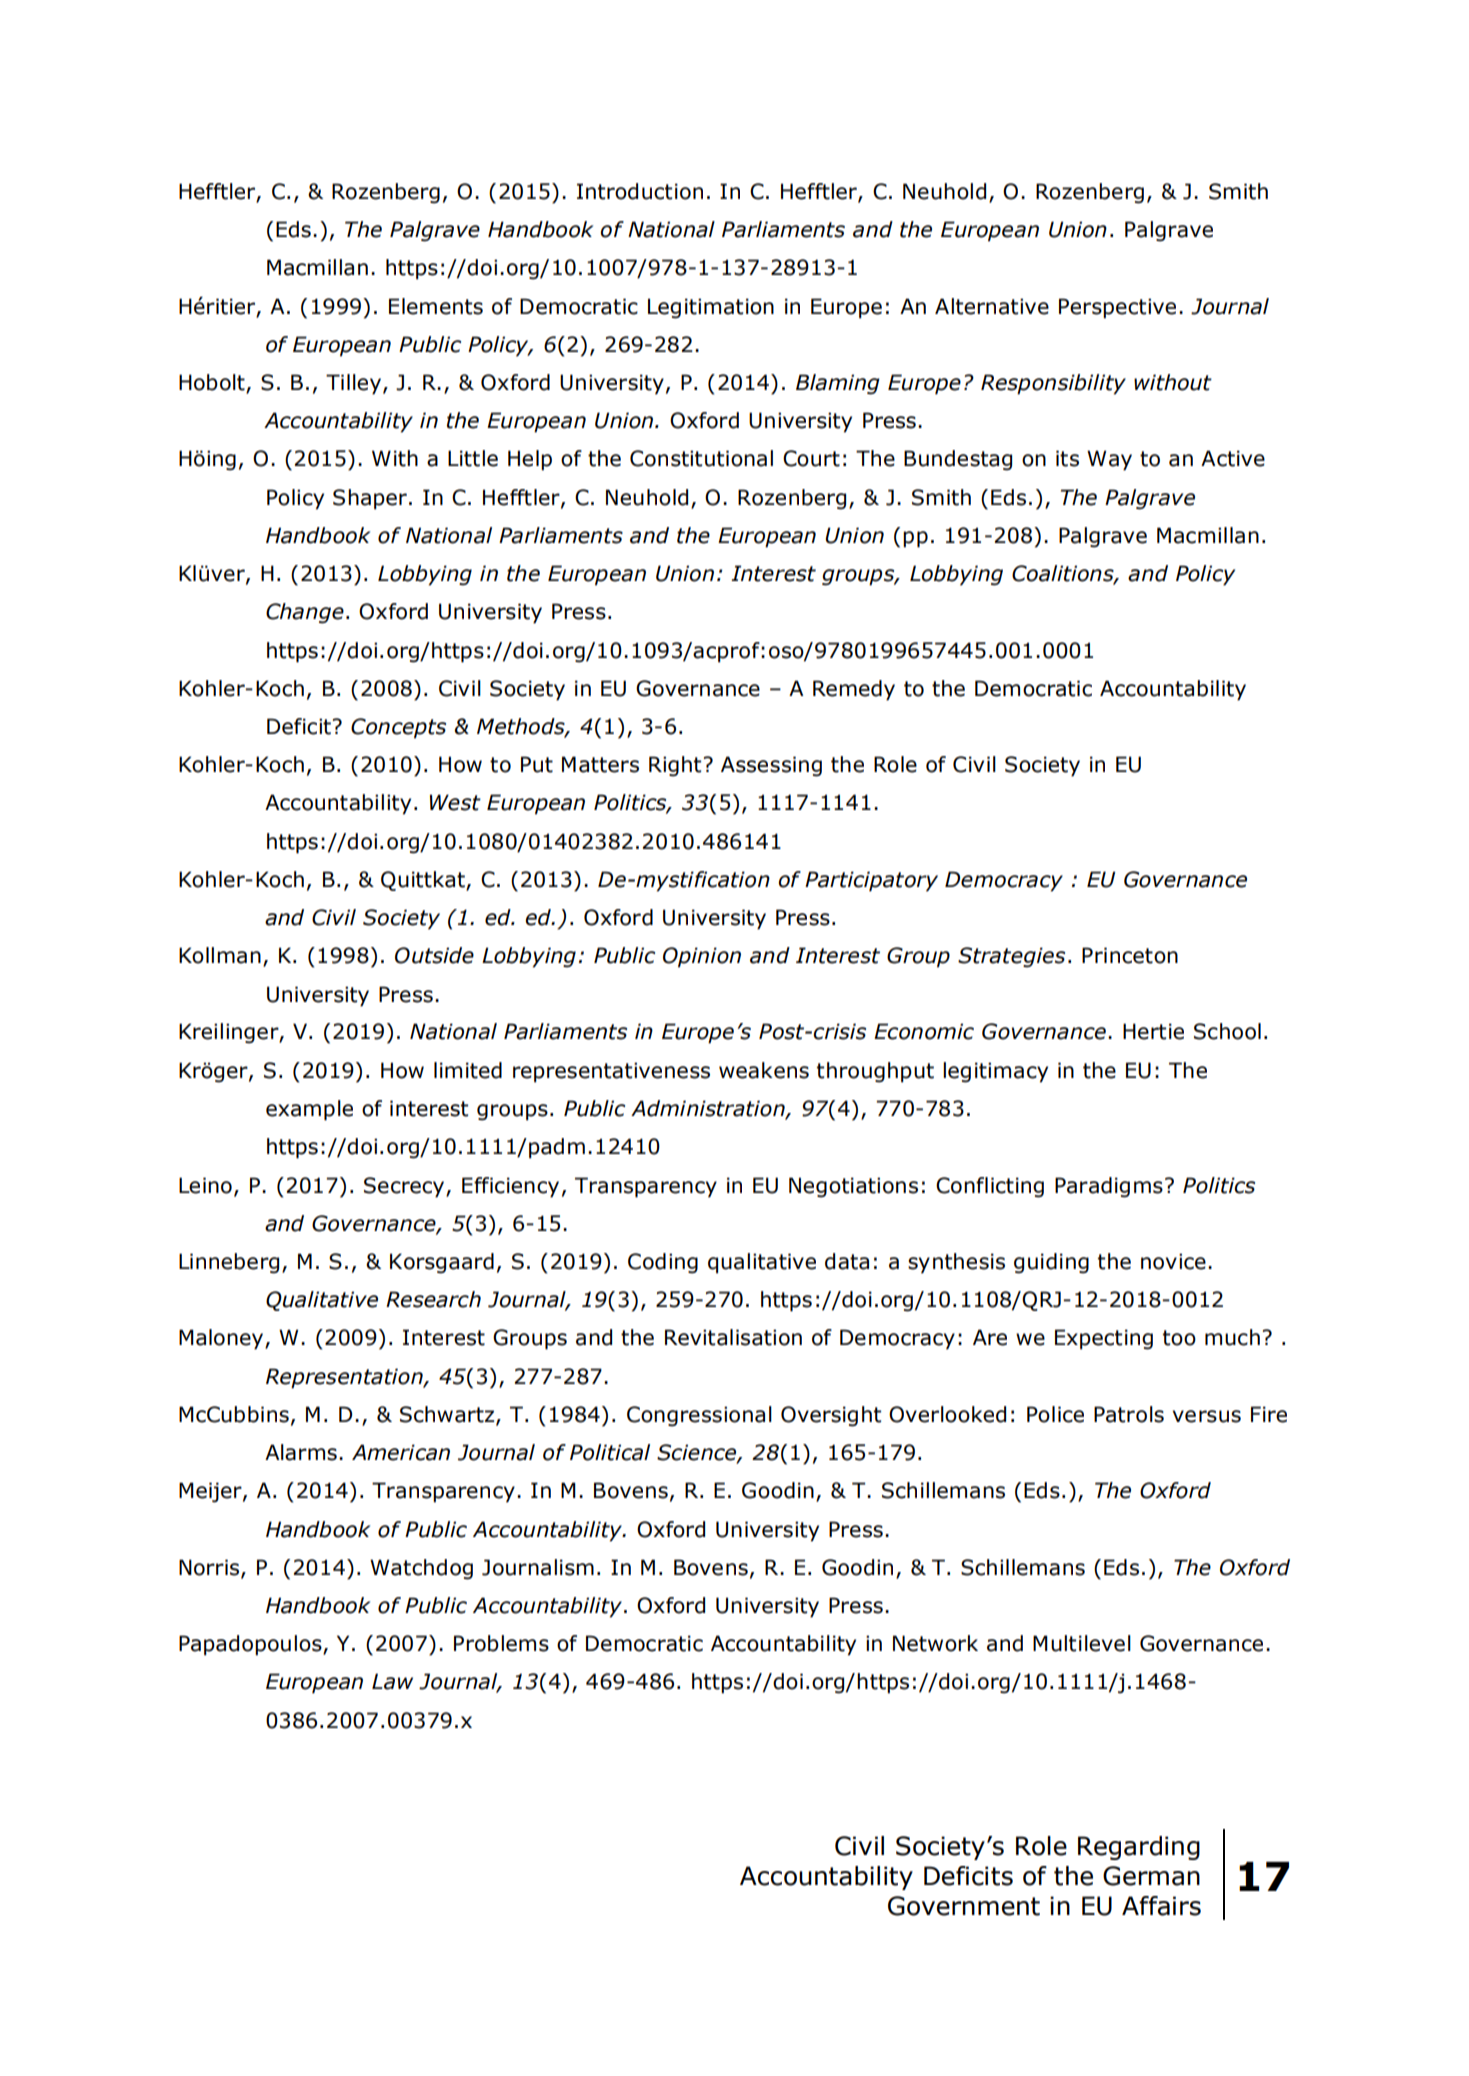  I want to click on Law, so click(392, 1681).
